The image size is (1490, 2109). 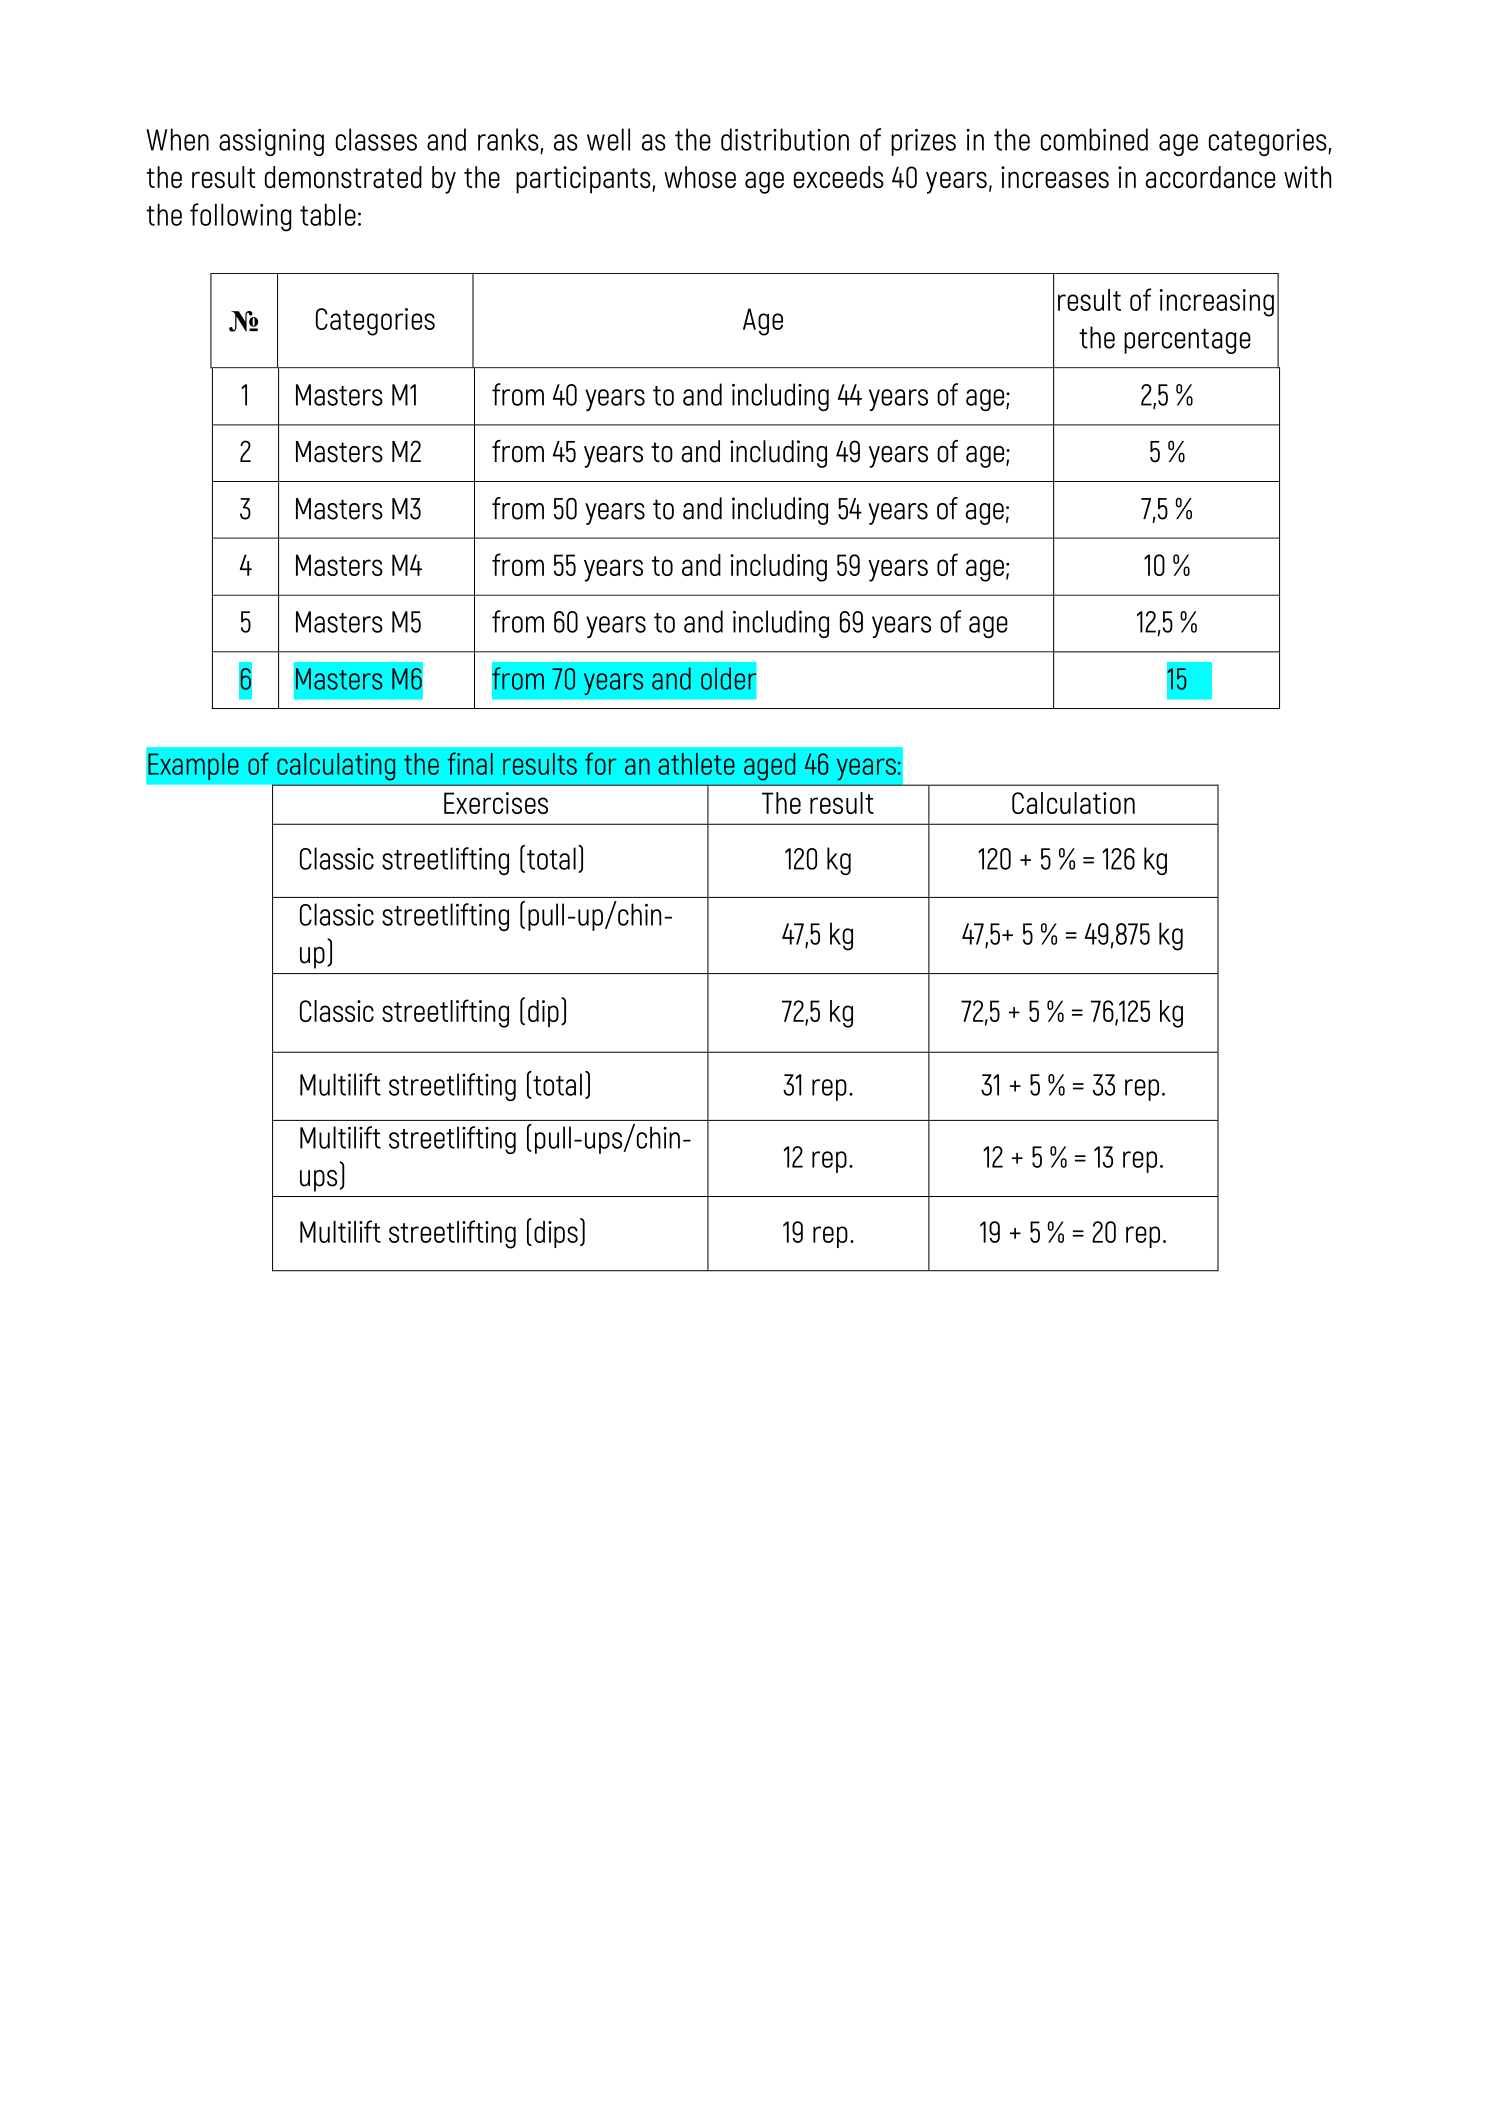 I want to click on for, so click(x=601, y=763).
